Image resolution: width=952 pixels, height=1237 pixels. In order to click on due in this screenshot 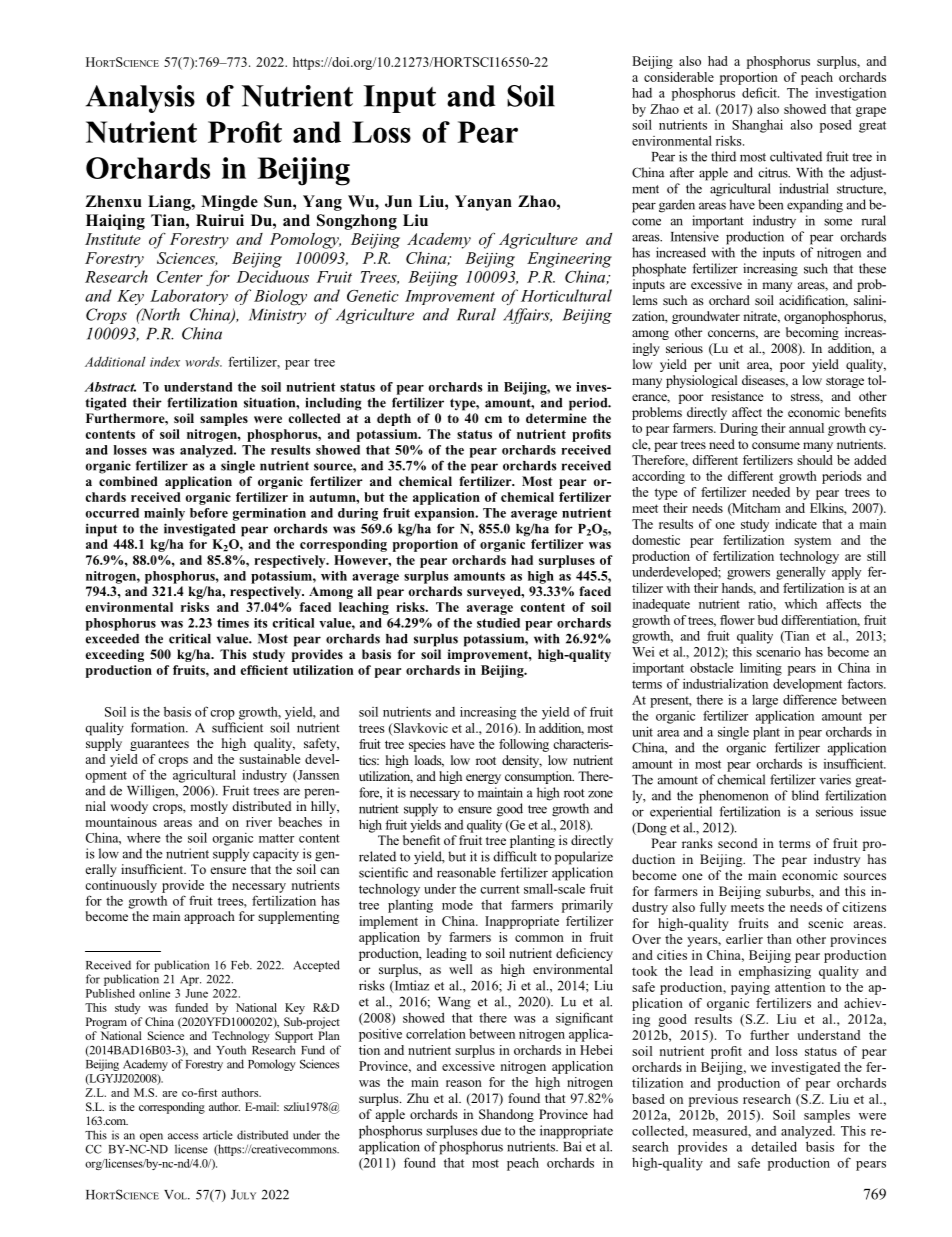, I will do `click(491, 1130)`.
